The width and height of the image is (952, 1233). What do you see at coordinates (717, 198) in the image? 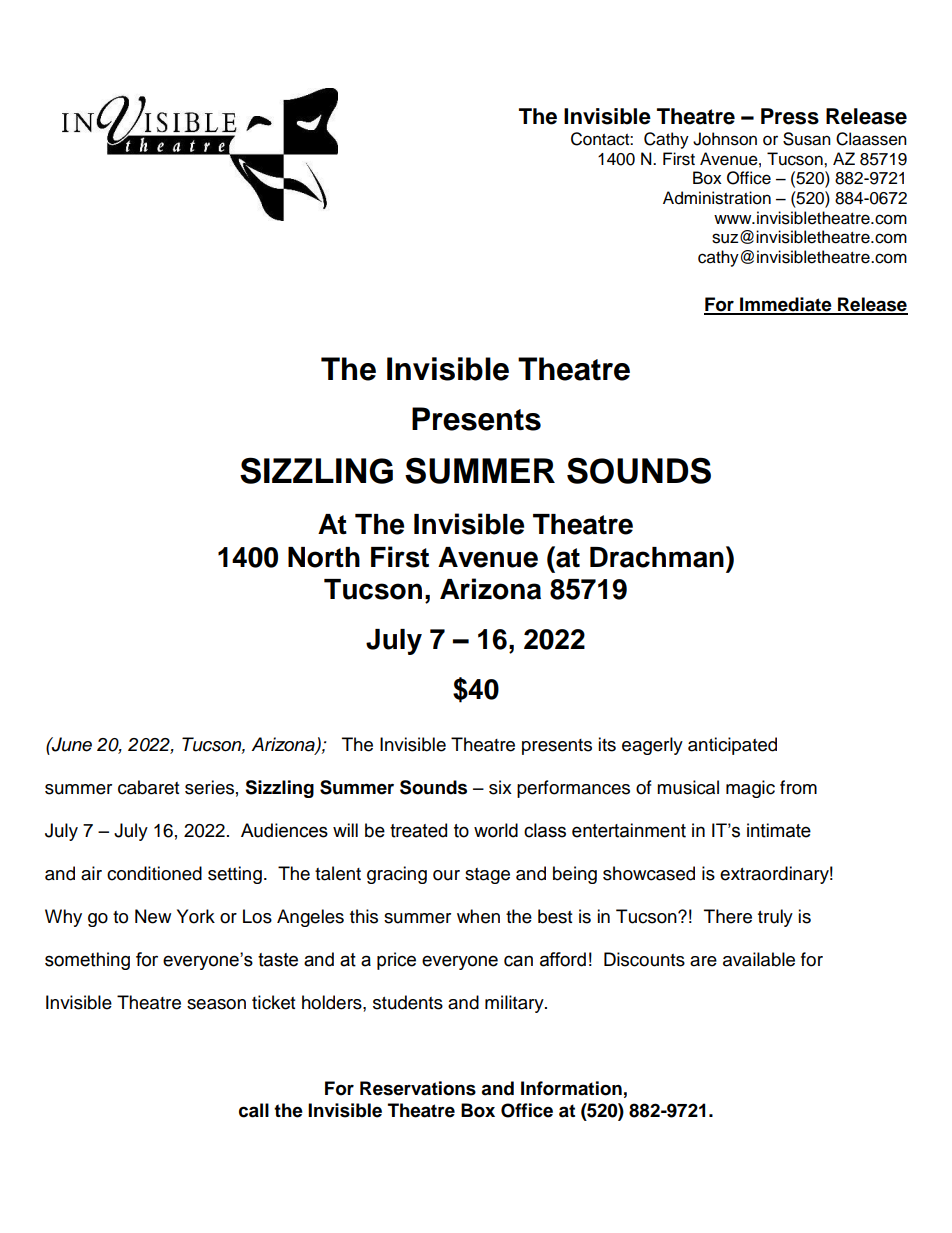
I see `Administration` at bounding box center [717, 198].
